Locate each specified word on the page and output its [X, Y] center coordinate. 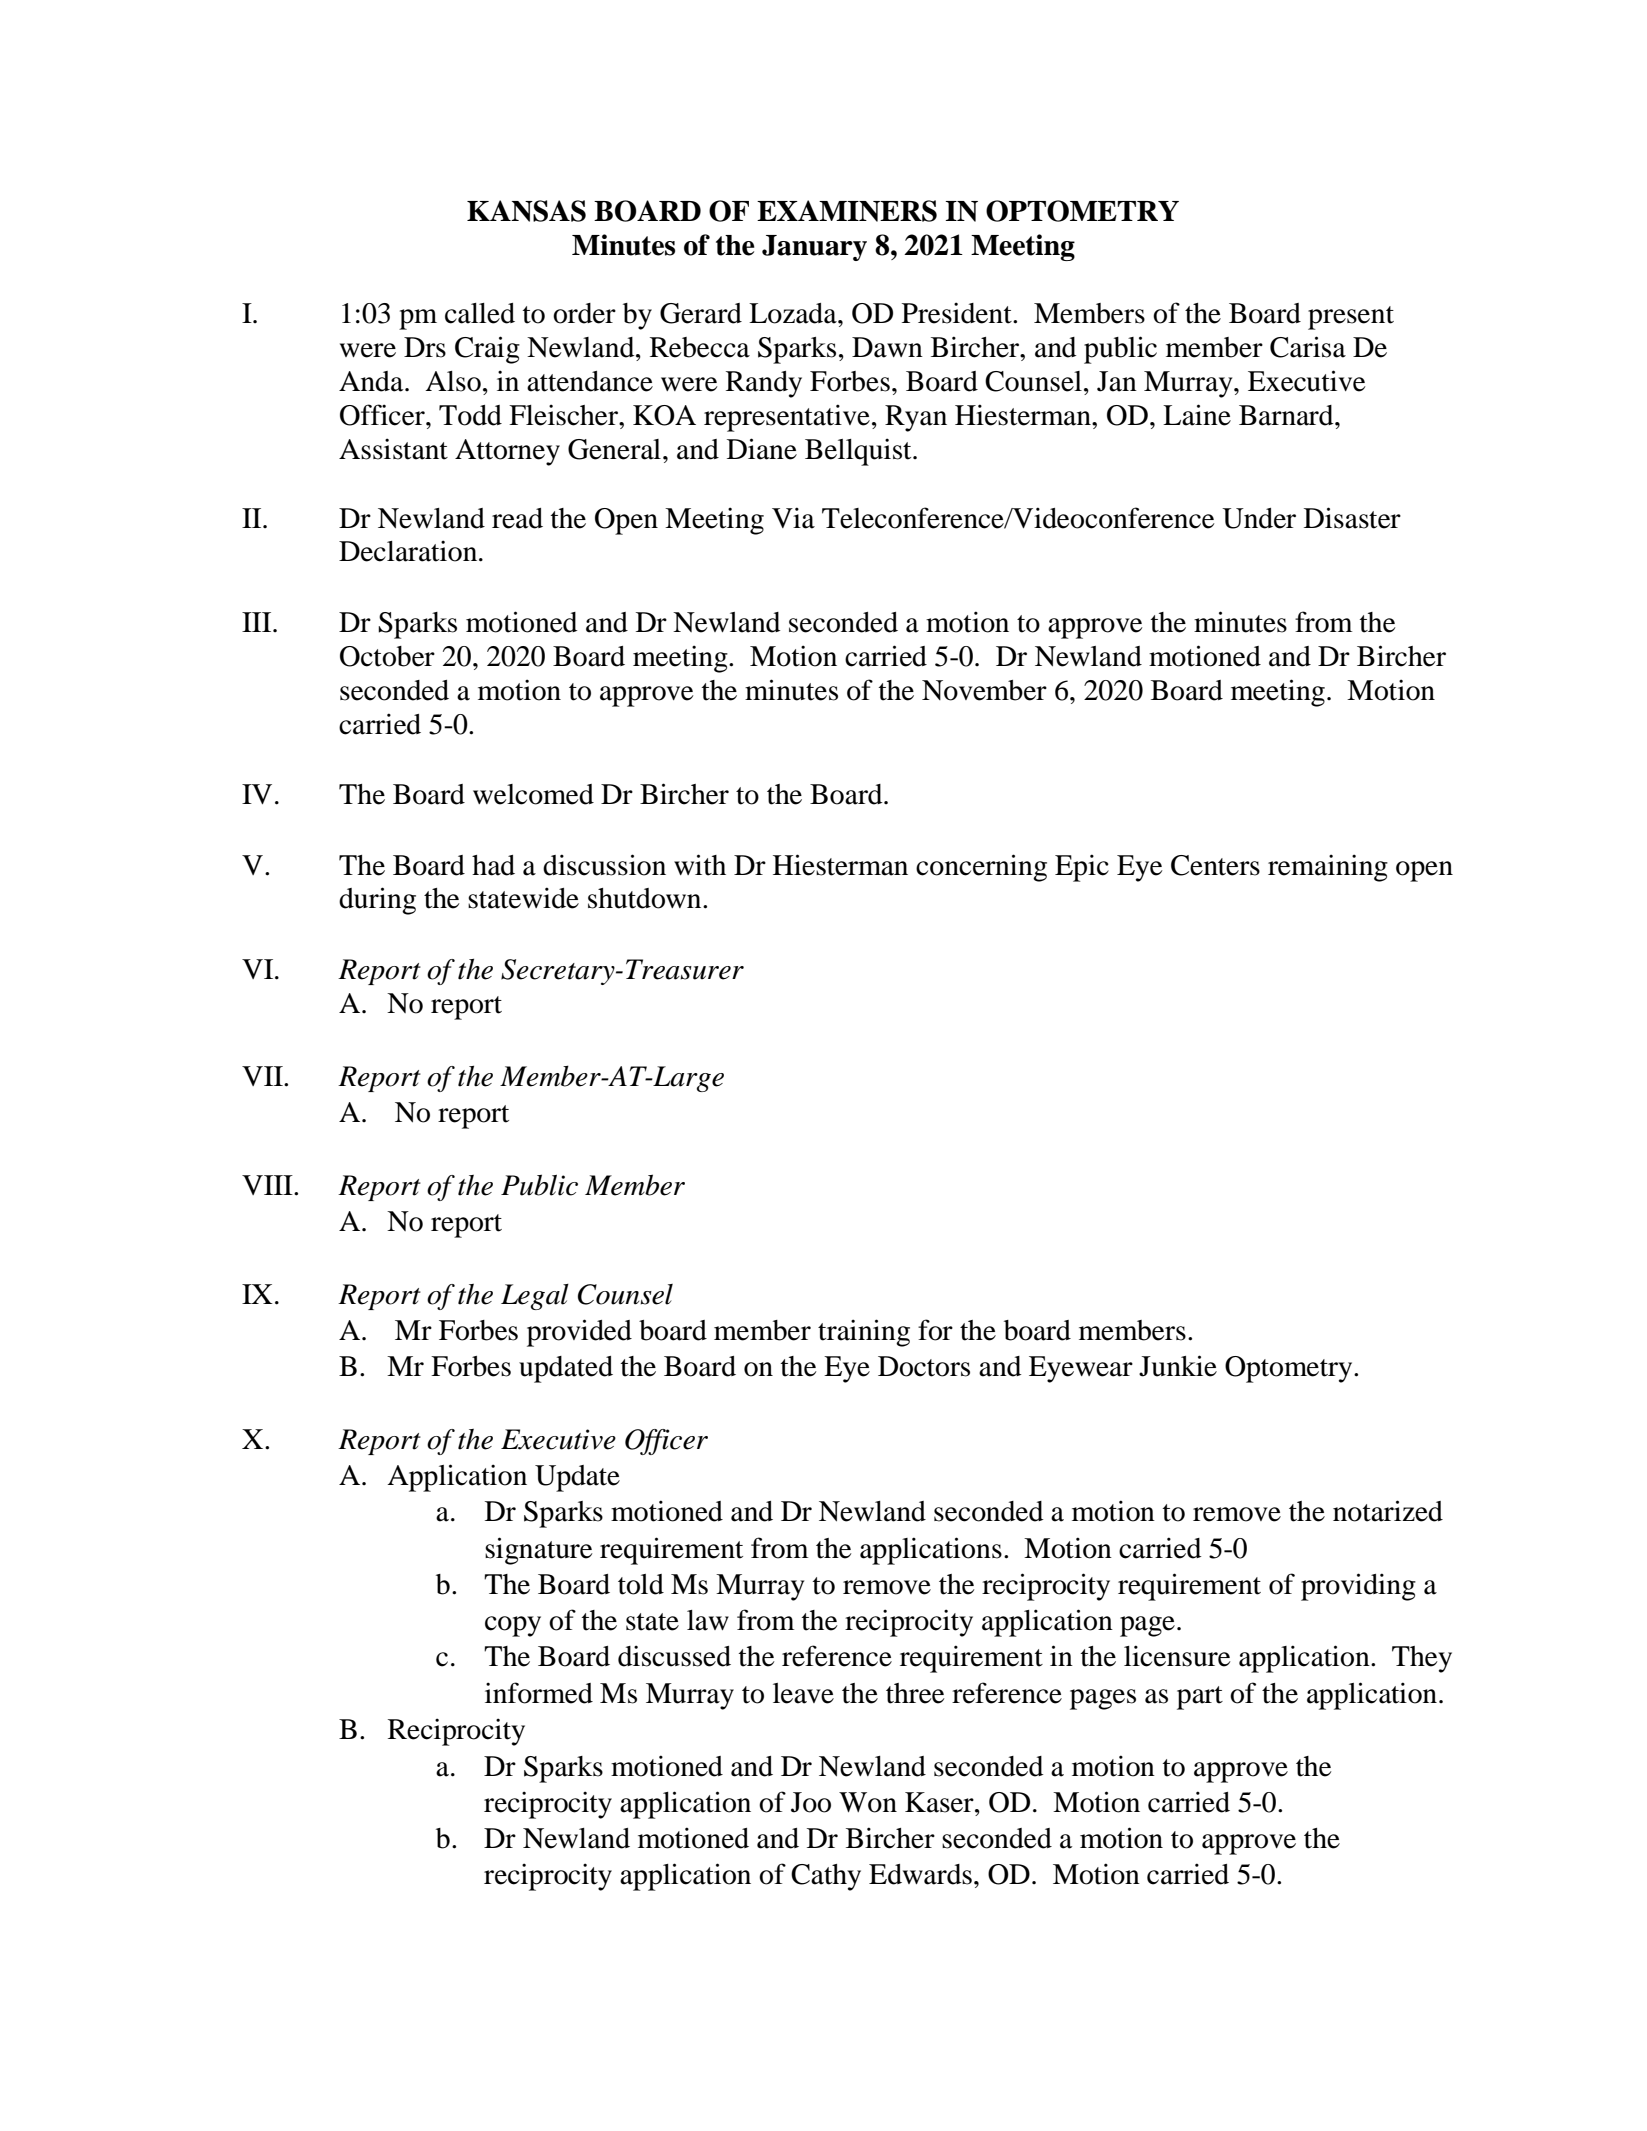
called [480, 313]
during [377, 901]
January [814, 248]
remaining [1328, 868]
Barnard [1287, 415]
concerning [981, 868]
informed [539, 1693]
